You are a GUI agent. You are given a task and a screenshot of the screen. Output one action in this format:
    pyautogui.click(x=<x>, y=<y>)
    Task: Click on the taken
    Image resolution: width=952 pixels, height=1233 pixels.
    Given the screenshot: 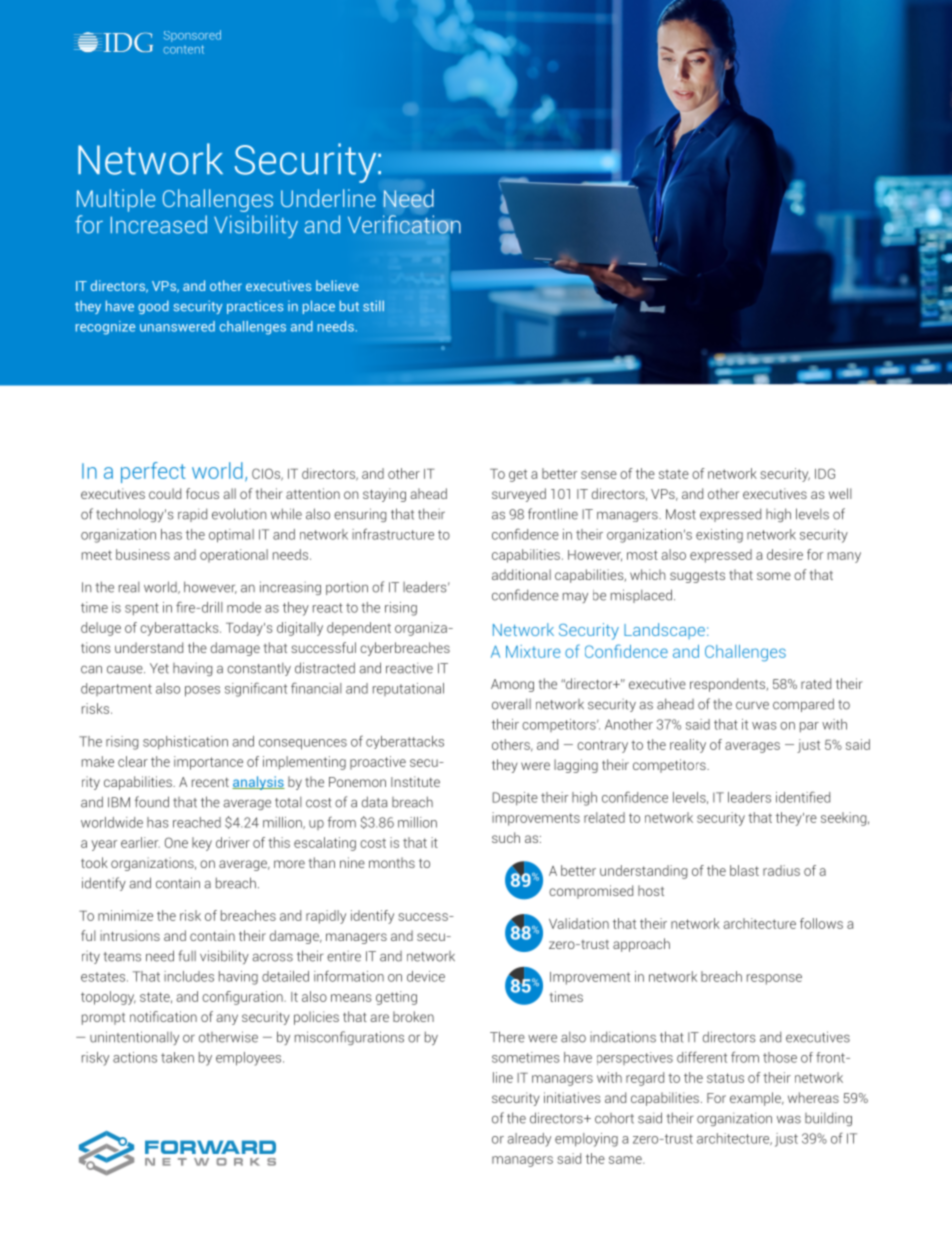 What is the action you would take?
    pyautogui.click(x=177, y=1057)
